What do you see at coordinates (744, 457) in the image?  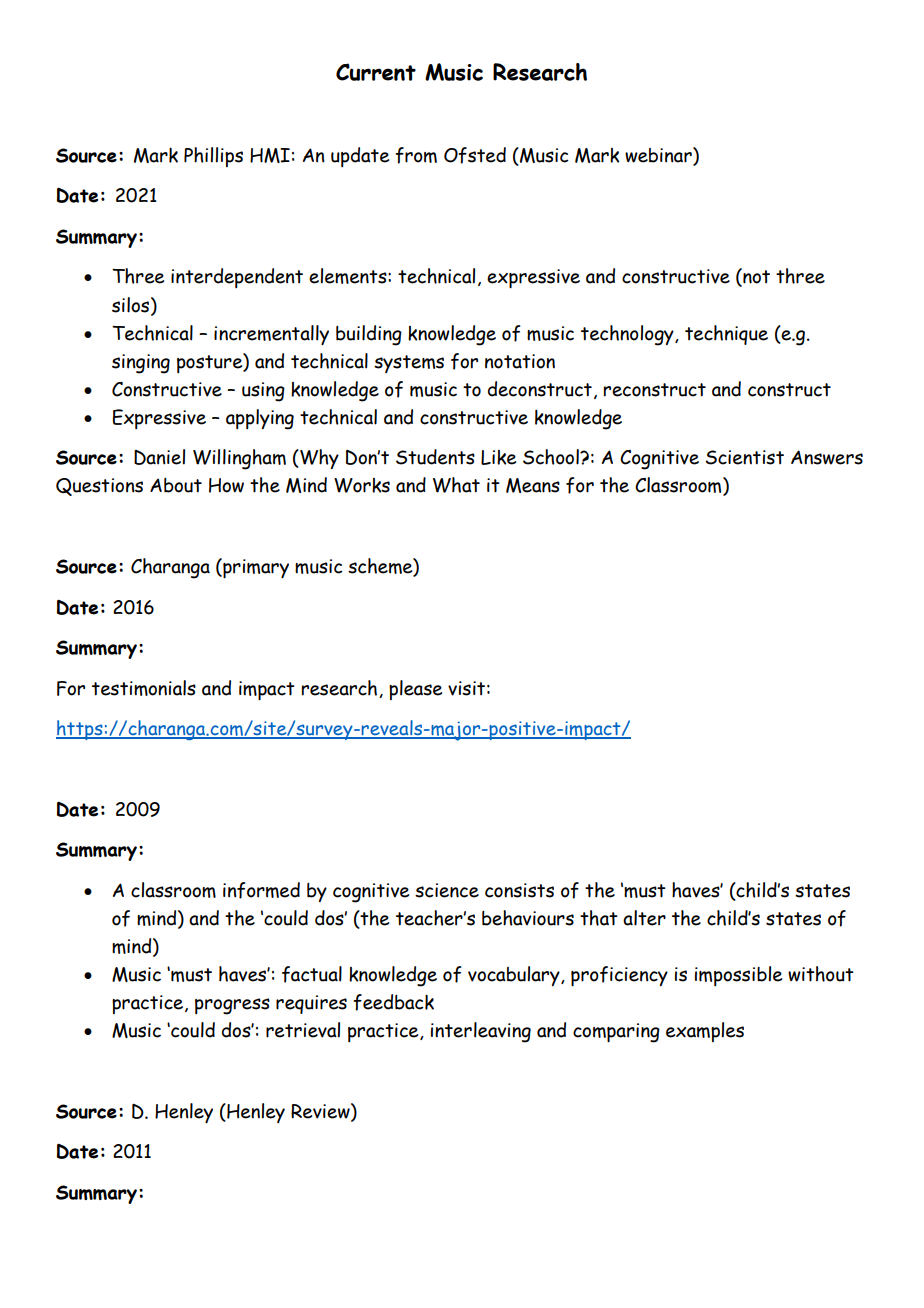 I see `Scientist` at bounding box center [744, 457].
